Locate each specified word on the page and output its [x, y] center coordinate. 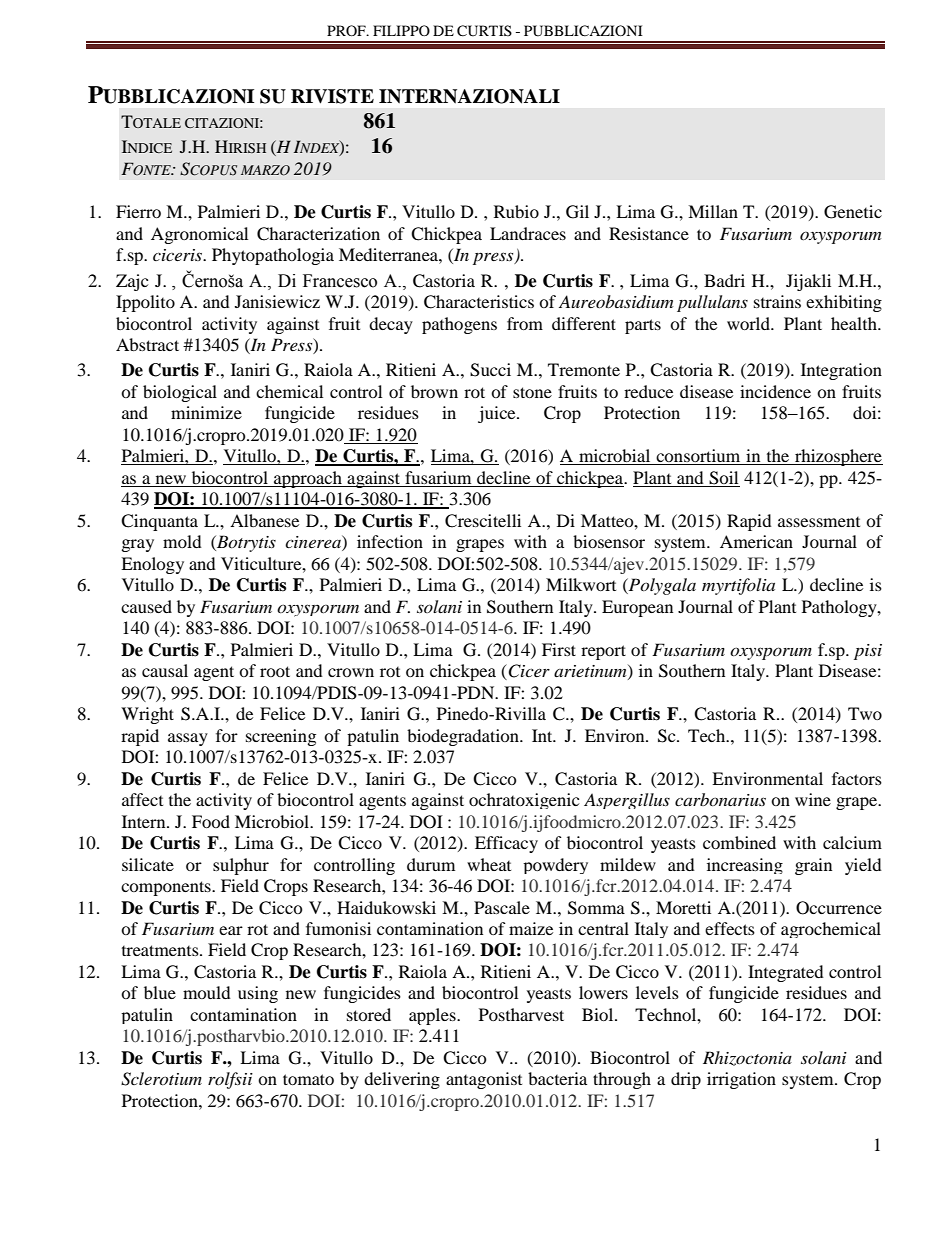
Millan [713, 211]
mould [207, 992]
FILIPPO [401, 30]
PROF [347, 30]
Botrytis [245, 543]
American [756, 541]
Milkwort [581, 584]
